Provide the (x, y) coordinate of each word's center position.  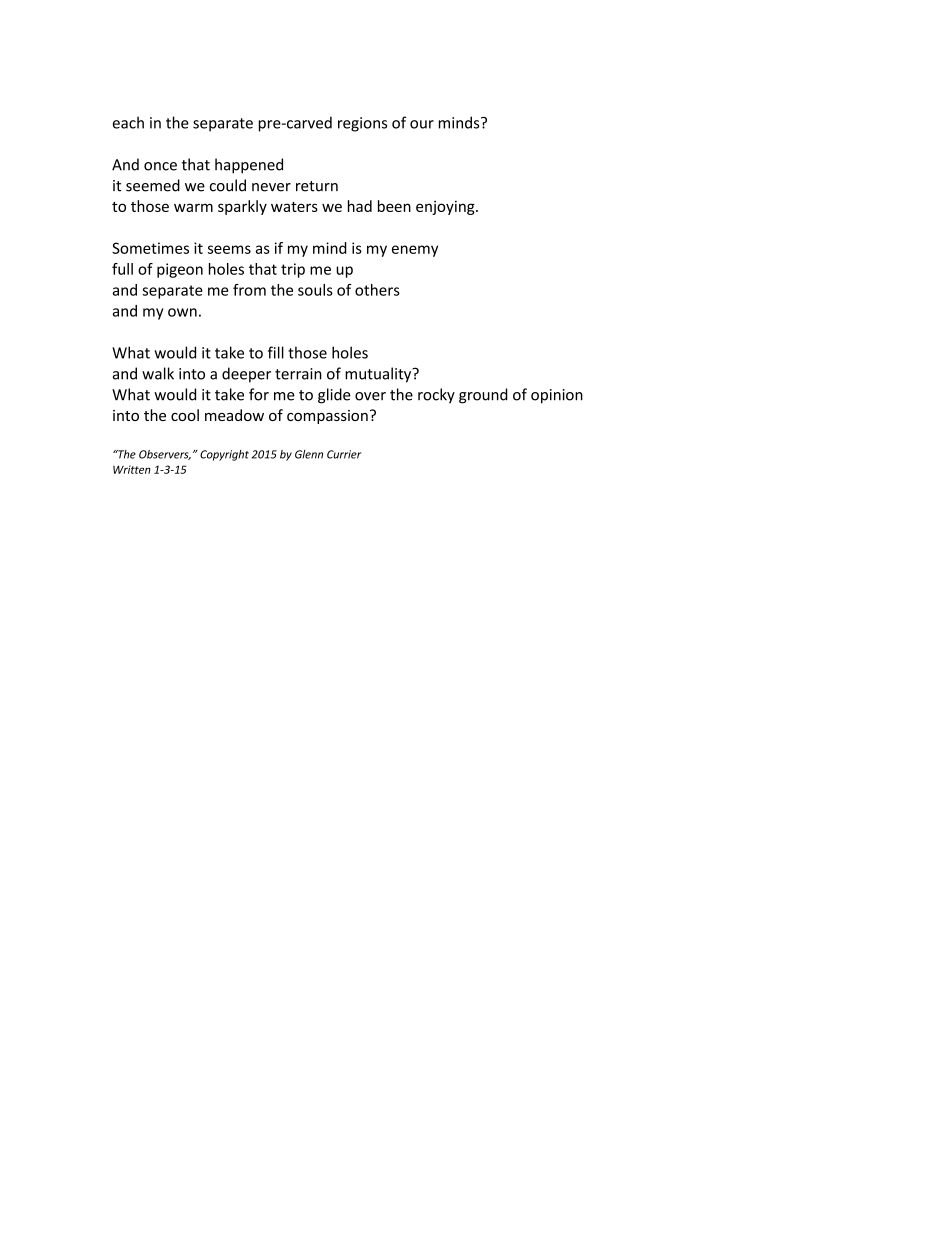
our (422, 124)
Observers (165, 455)
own (182, 312)
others (377, 290)
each (128, 122)
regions (362, 124)
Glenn (309, 454)
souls (315, 290)
